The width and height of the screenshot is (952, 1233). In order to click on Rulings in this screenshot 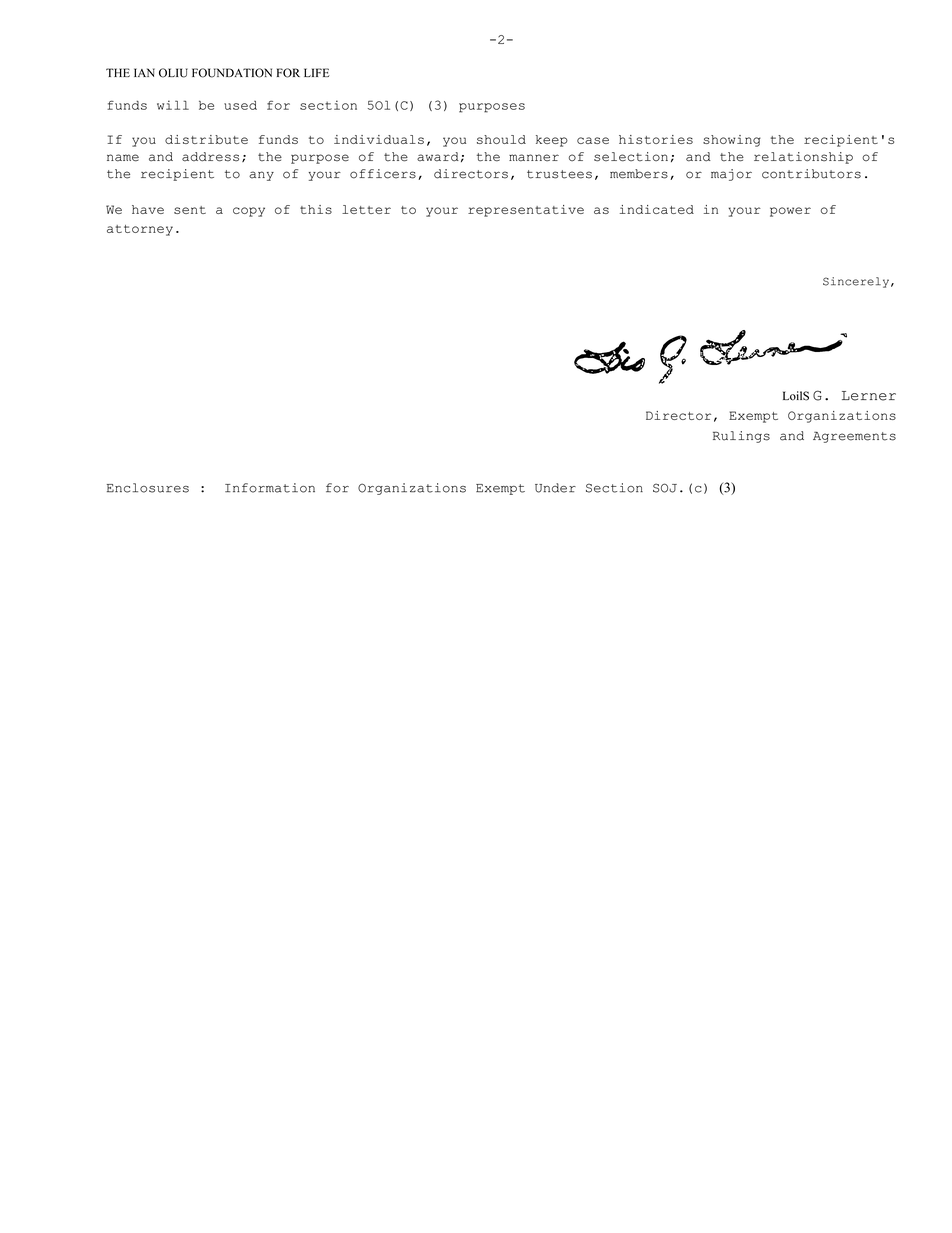, I will do `click(741, 437)`.
